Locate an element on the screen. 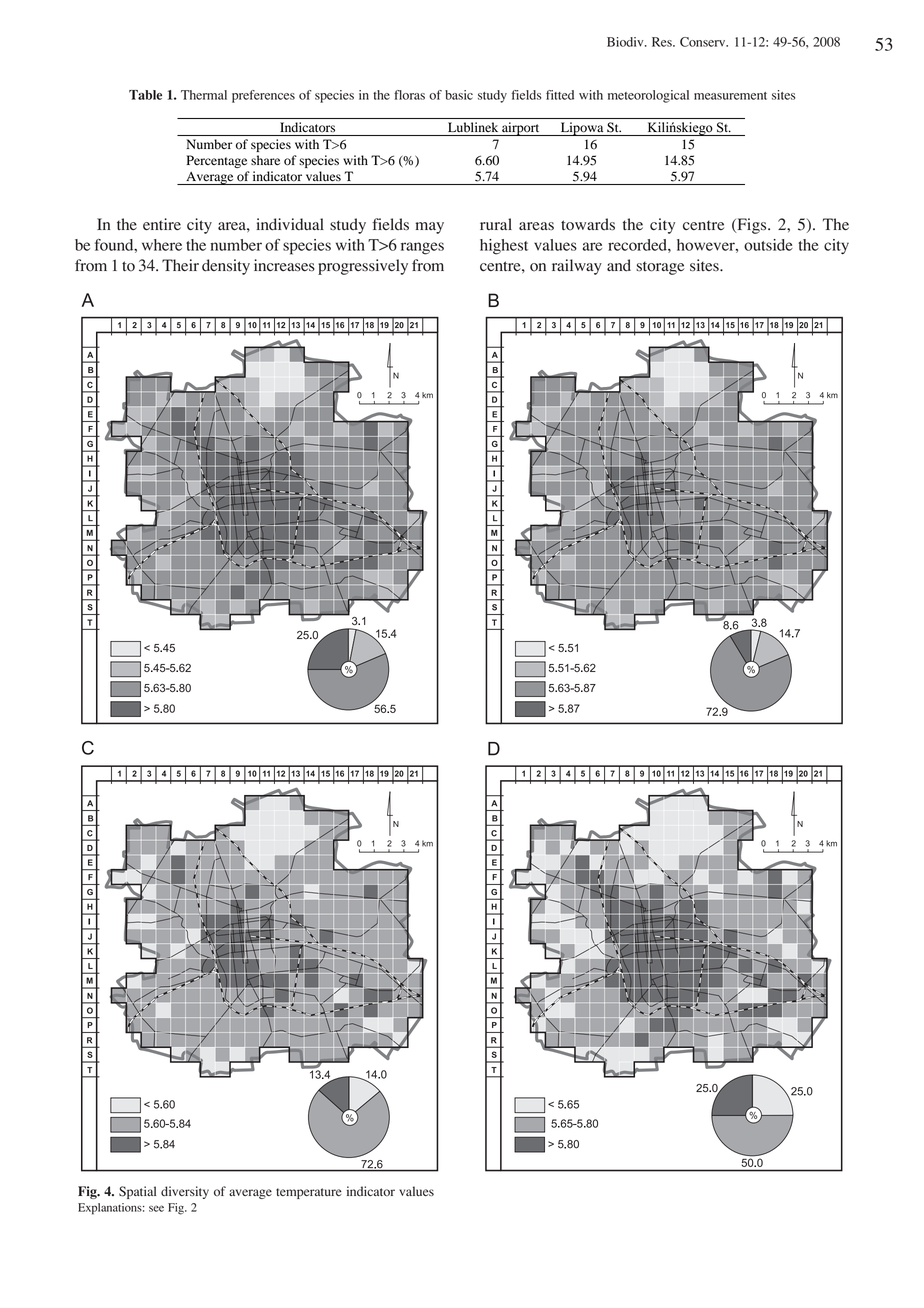 The width and height of the screenshot is (924, 1308). diversity is located at coordinates (185, 1192).
